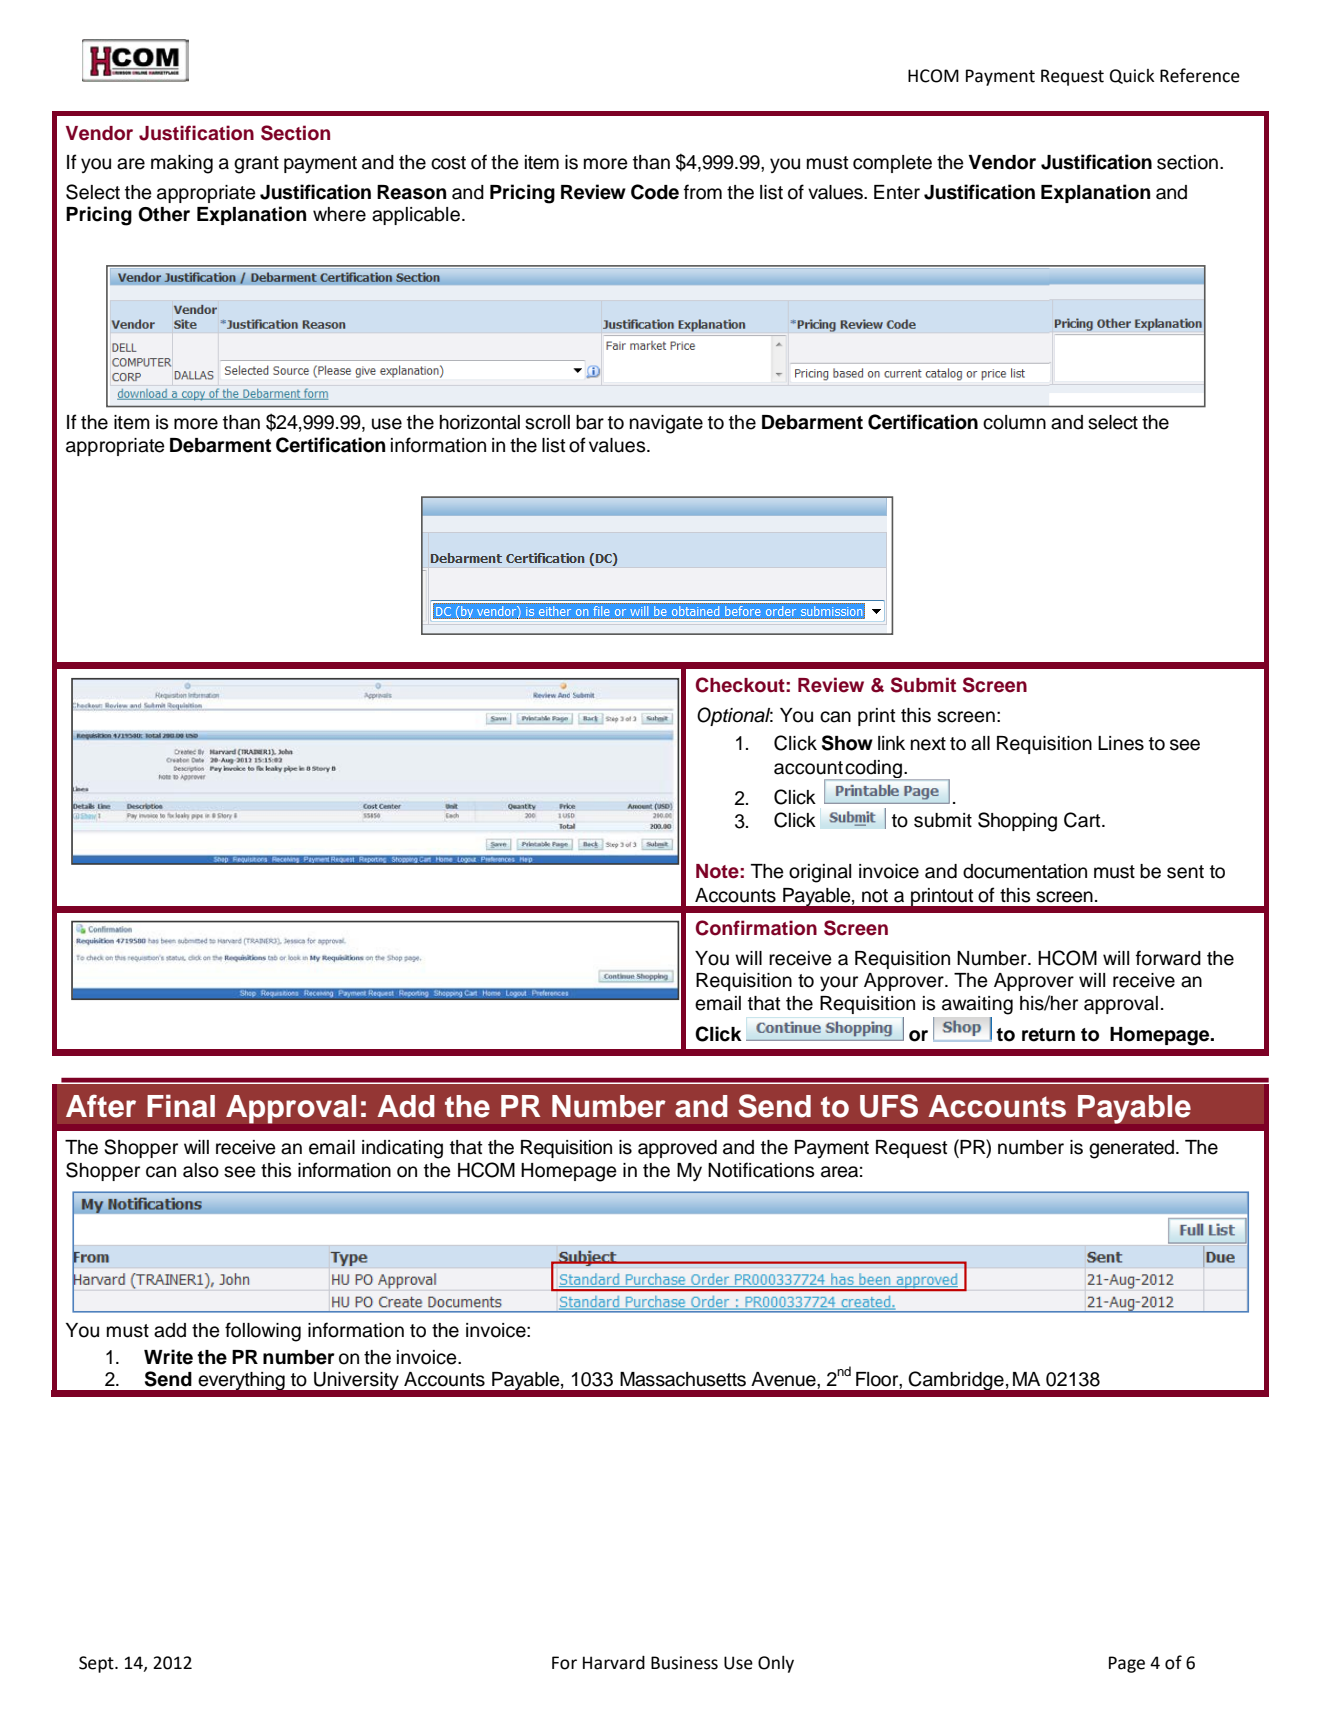 Image resolution: width=1338 pixels, height=1731 pixels. I want to click on Code, so click(655, 192).
